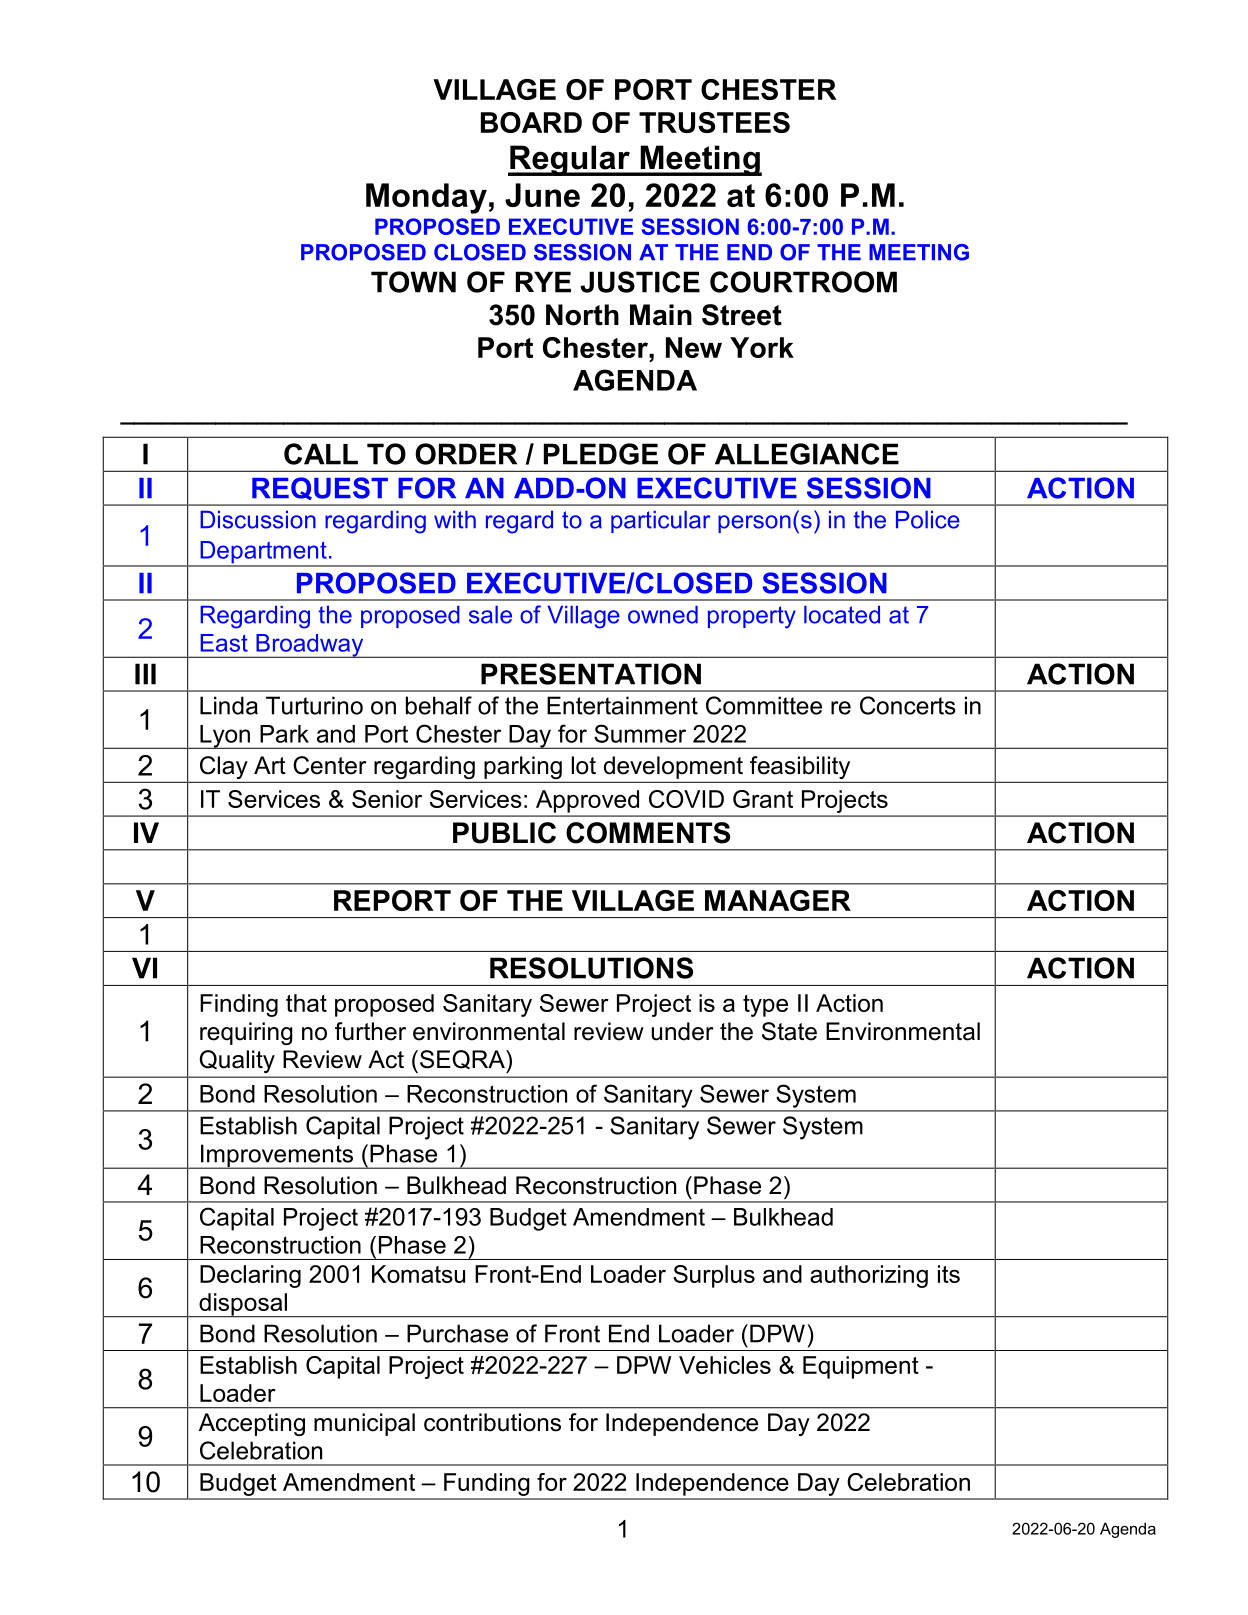 This image has width=1248, height=1615. I want to click on TRUSTEES, so click(714, 122).
